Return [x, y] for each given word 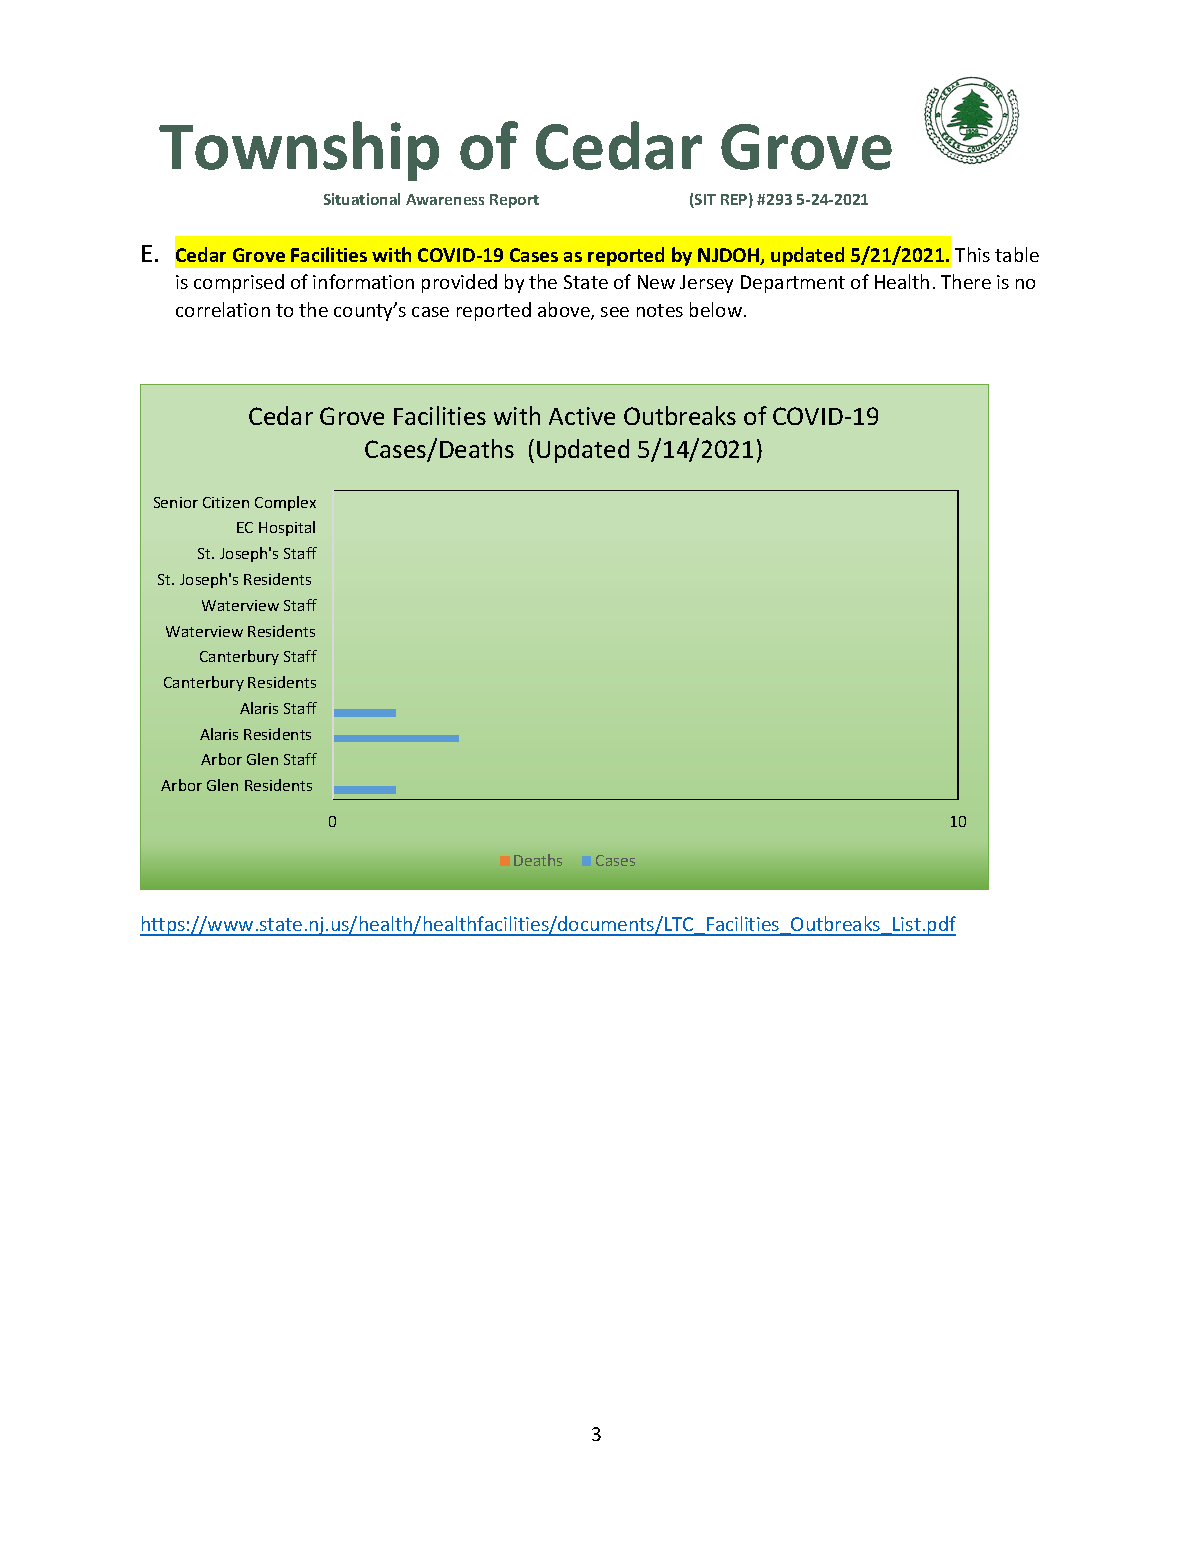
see [615, 312]
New [656, 282]
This [972, 254]
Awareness [445, 199]
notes [660, 310]
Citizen [226, 502]
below [716, 309]
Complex [285, 503]
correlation [223, 309]
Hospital [287, 528]
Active [582, 416]
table [1017, 254]
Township [299, 151]
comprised [239, 283]
